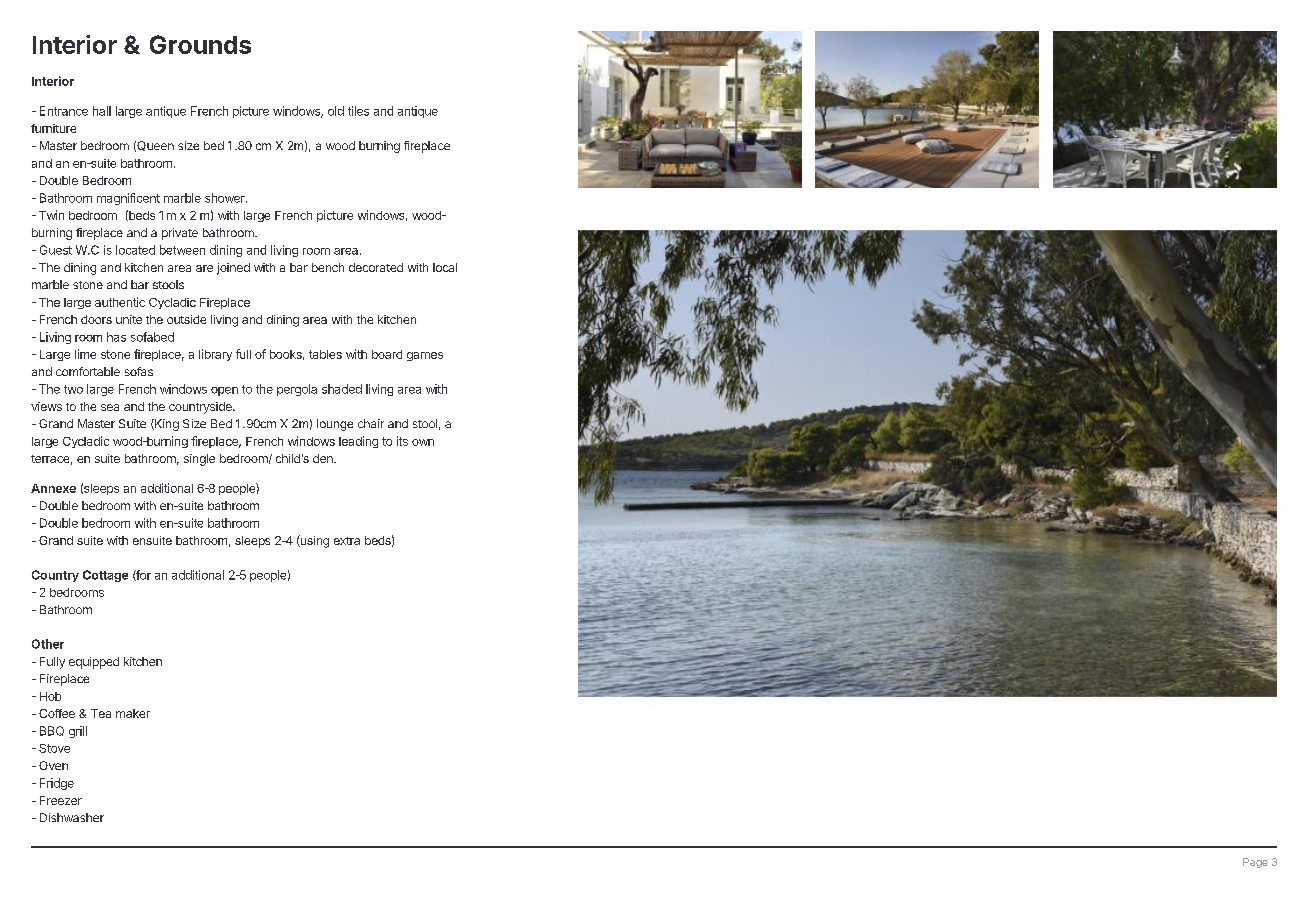 This document has height=924, width=1308. I want to click on Freezer, so click(61, 800).
